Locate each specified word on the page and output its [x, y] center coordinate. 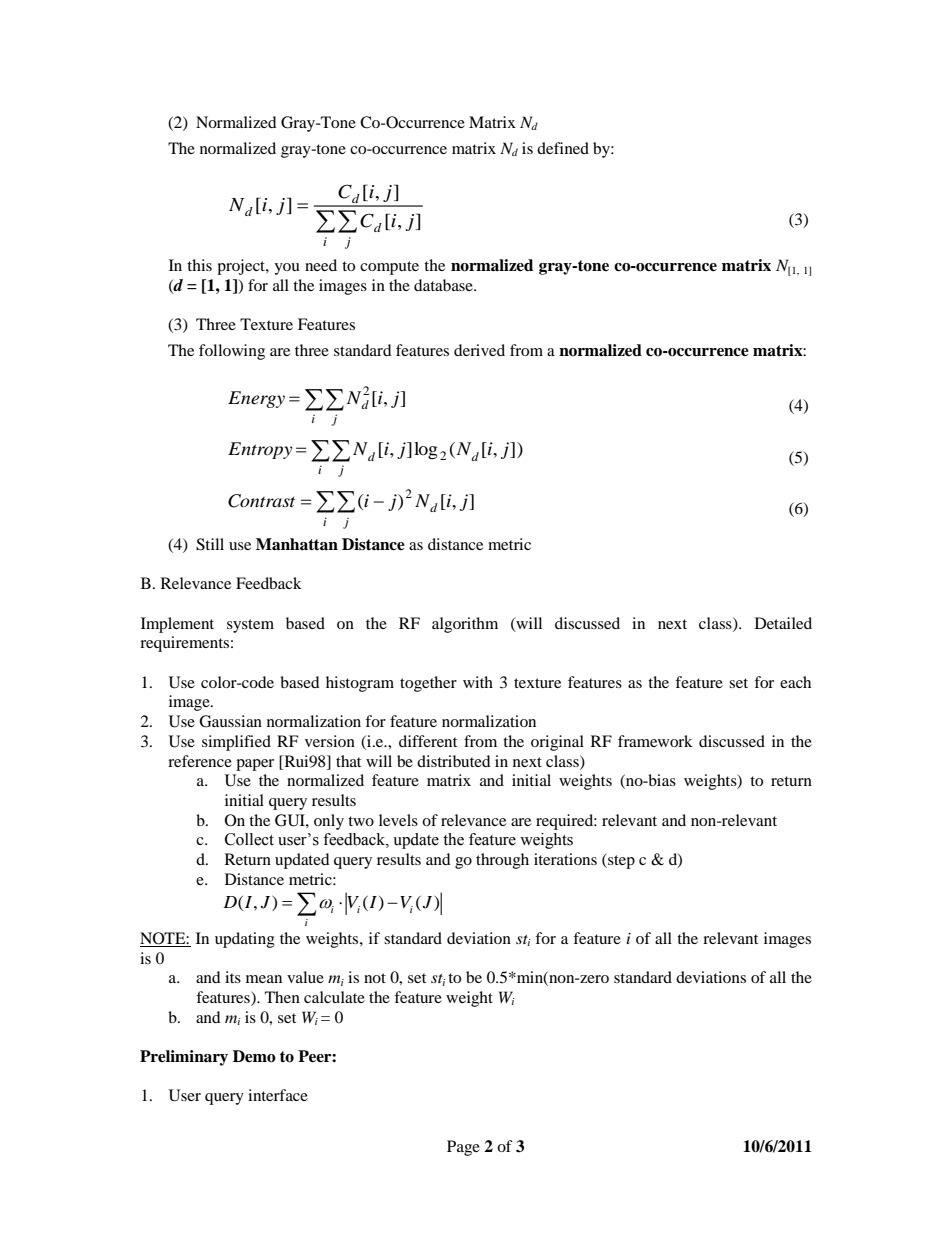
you [287, 269]
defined [563, 148]
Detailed [783, 623]
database [444, 285]
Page [463, 1148]
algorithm [465, 625]
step [620, 861]
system [250, 626]
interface [278, 1095]
